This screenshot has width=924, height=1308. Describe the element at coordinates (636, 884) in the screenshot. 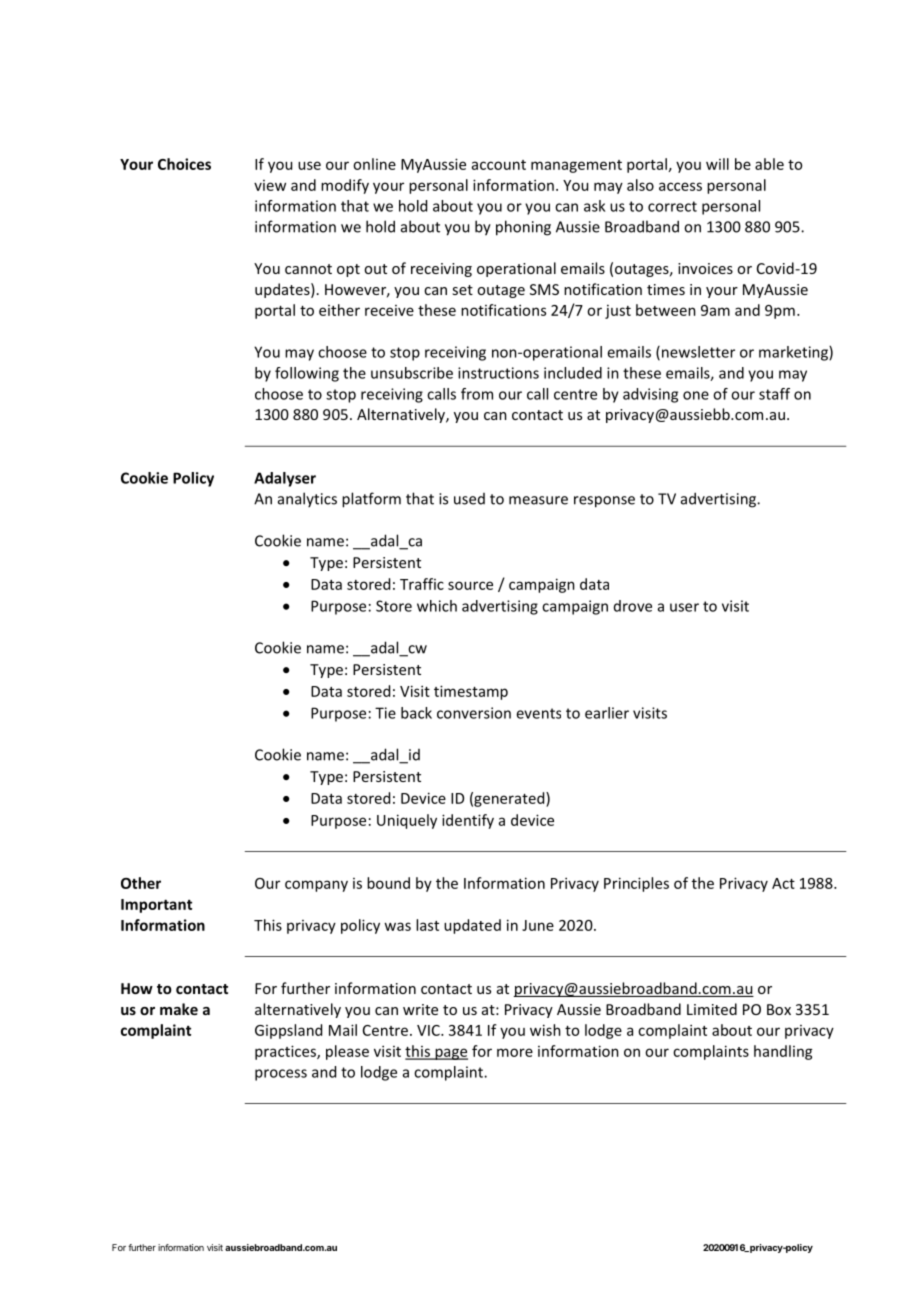

I see `Principles` at that location.
